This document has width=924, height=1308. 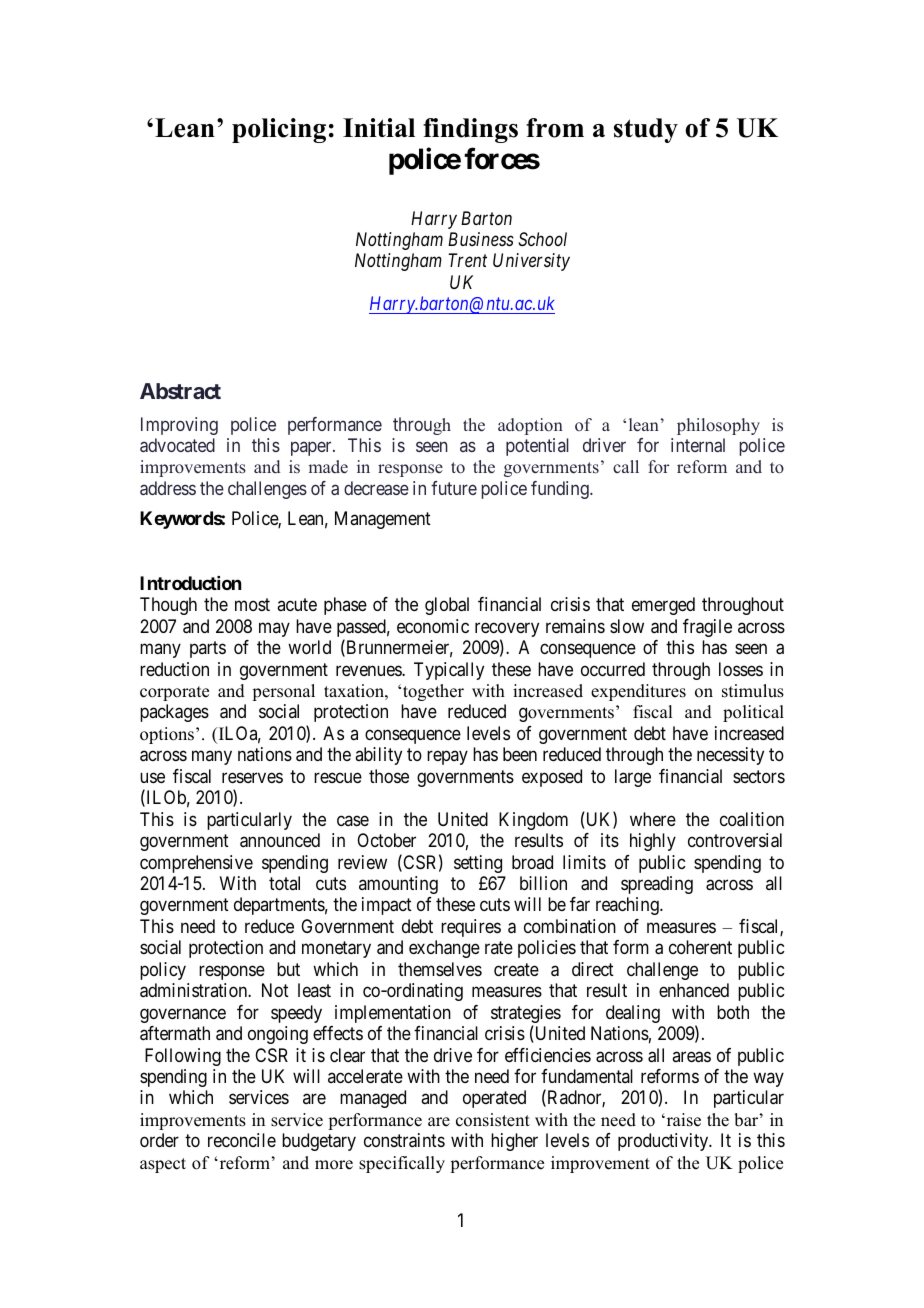 I want to click on spreading, so click(x=657, y=885).
